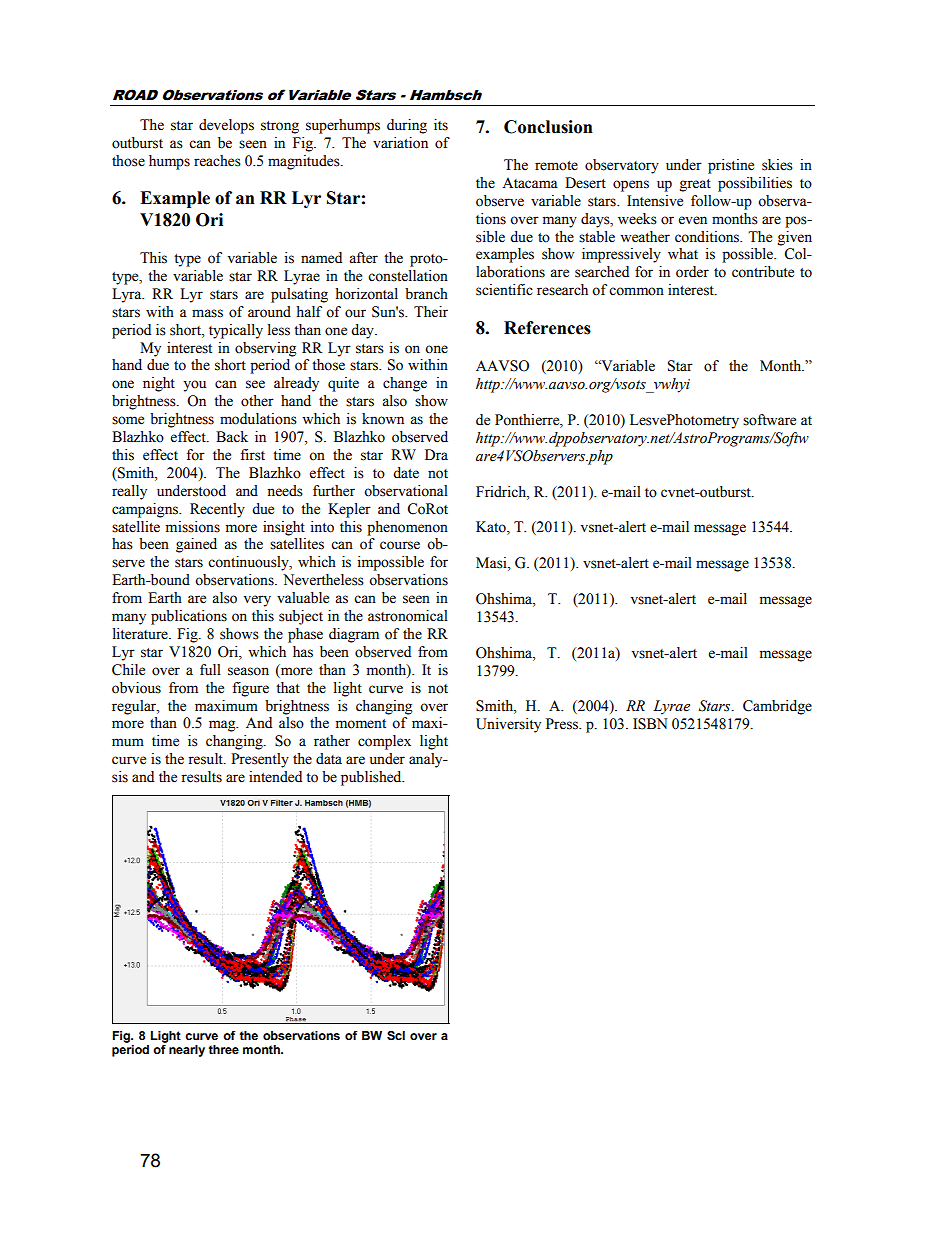  I want to click on its, so click(441, 125).
